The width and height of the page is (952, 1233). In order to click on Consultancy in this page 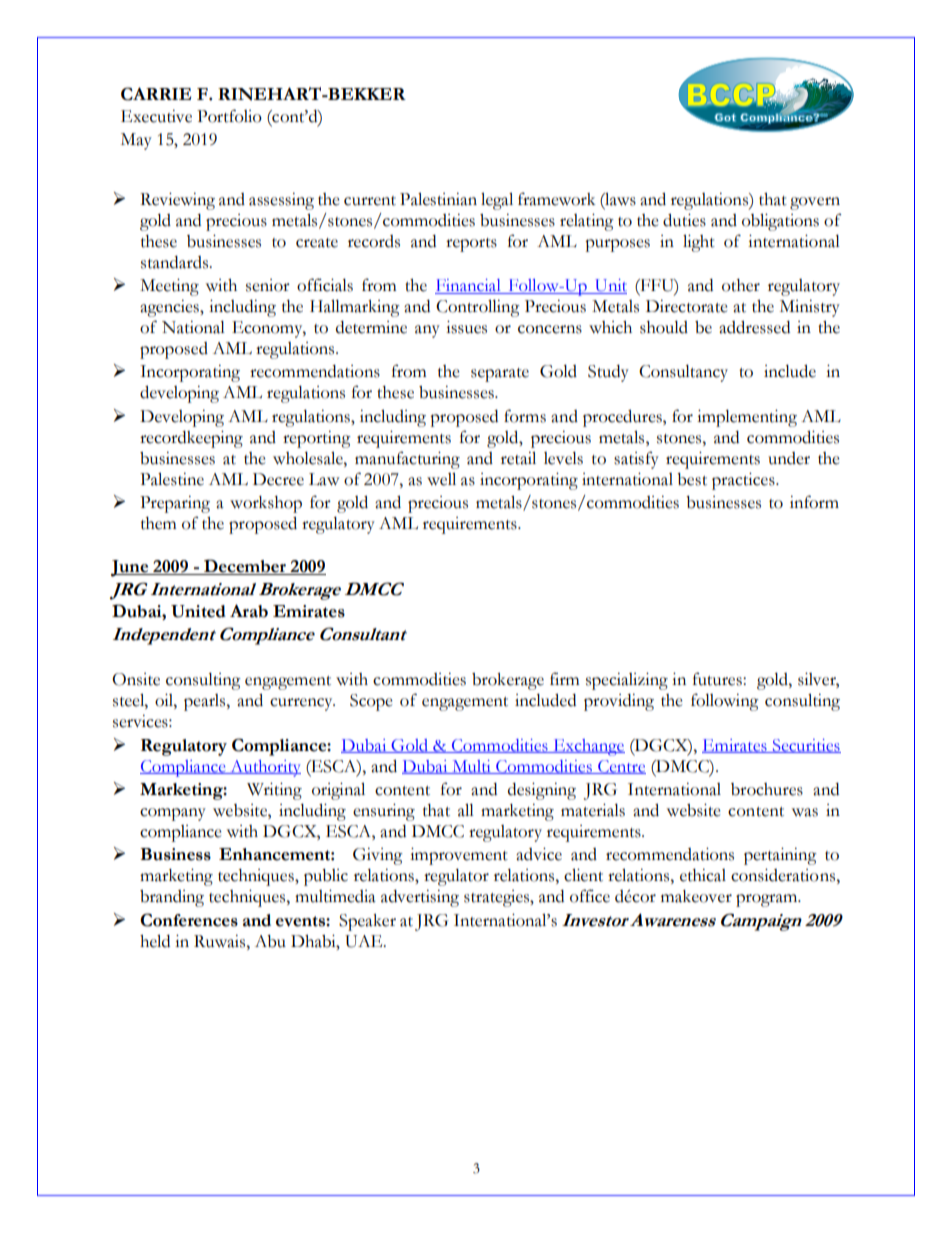, I will do `click(683, 373)`.
